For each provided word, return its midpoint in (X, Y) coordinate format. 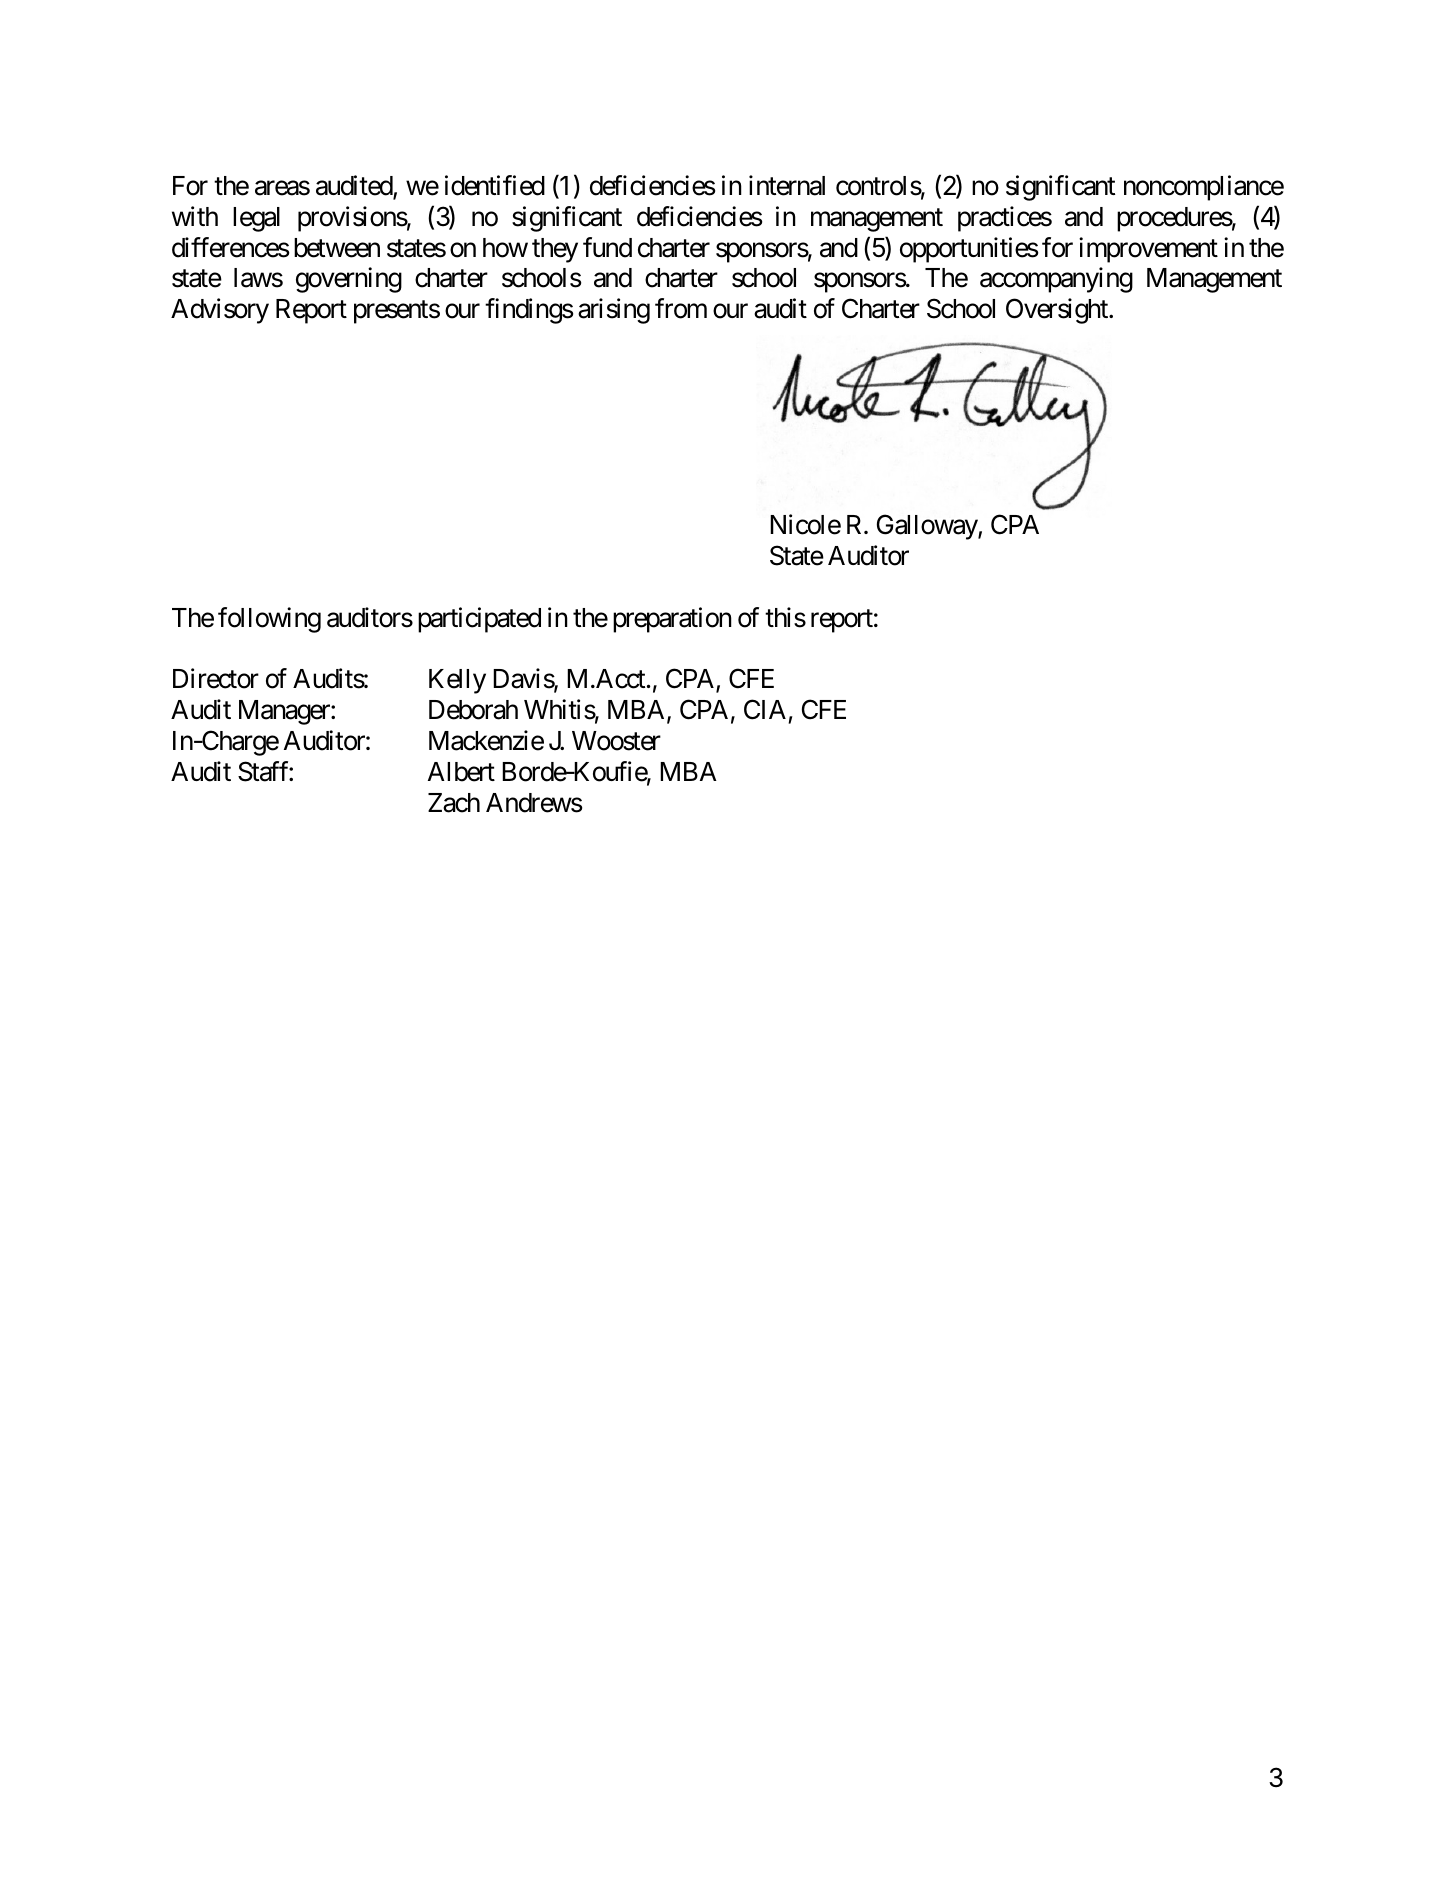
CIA (765, 710)
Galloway (928, 527)
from (681, 308)
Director (216, 678)
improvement (1148, 250)
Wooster (616, 741)
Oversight (1058, 311)
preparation (672, 620)
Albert (461, 772)
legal (256, 219)
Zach (454, 803)
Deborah (473, 710)
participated (479, 620)
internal (787, 185)
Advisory (220, 311)
